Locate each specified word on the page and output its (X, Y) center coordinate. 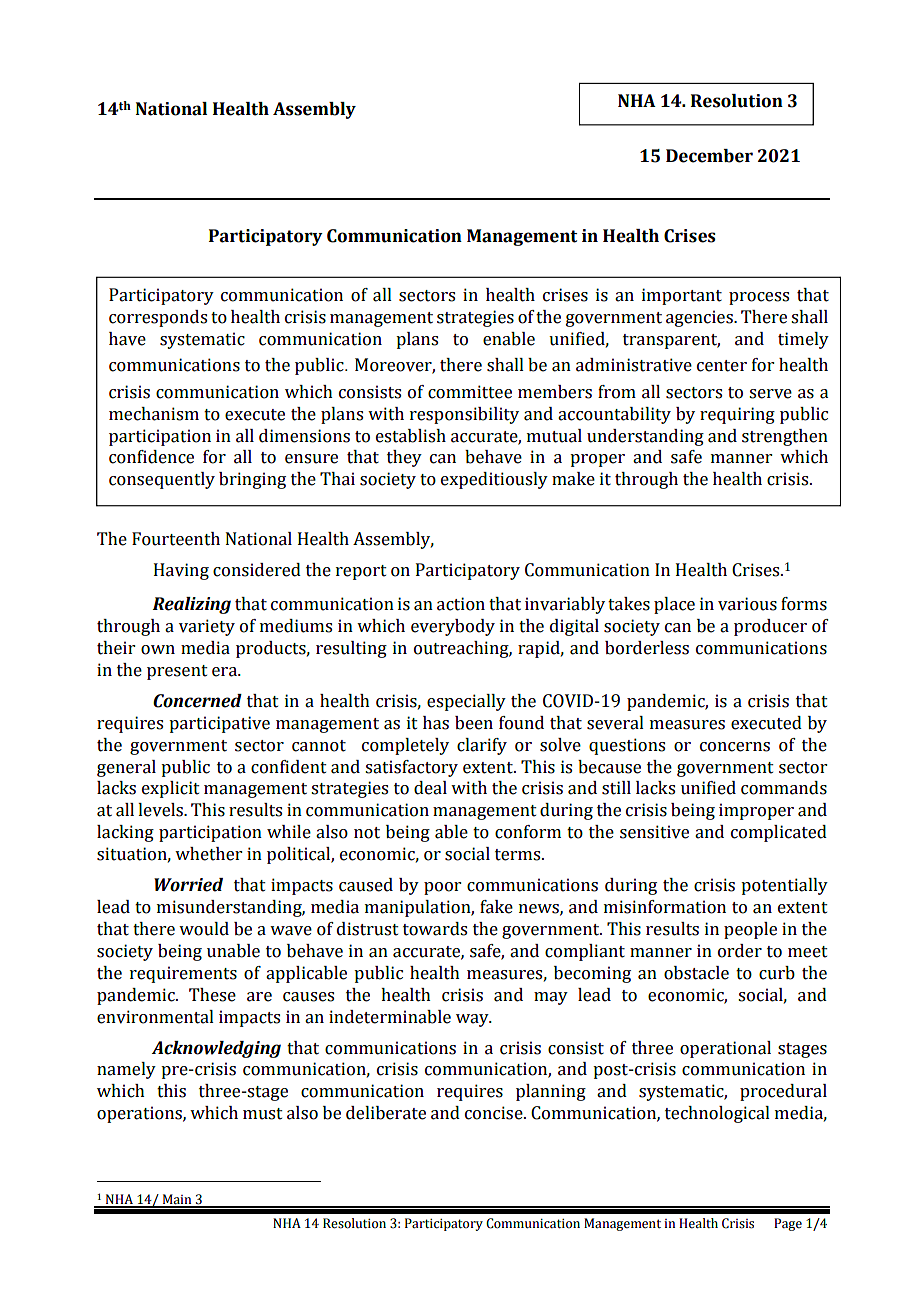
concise (495, 1113)
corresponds (158, 318)
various (747, 604)
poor (442, 888)
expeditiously (494, 480)
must (263, 1114)
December (709, 156)
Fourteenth (176, 539)
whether (208, 854)
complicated (779, 833)
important (682, 296)
